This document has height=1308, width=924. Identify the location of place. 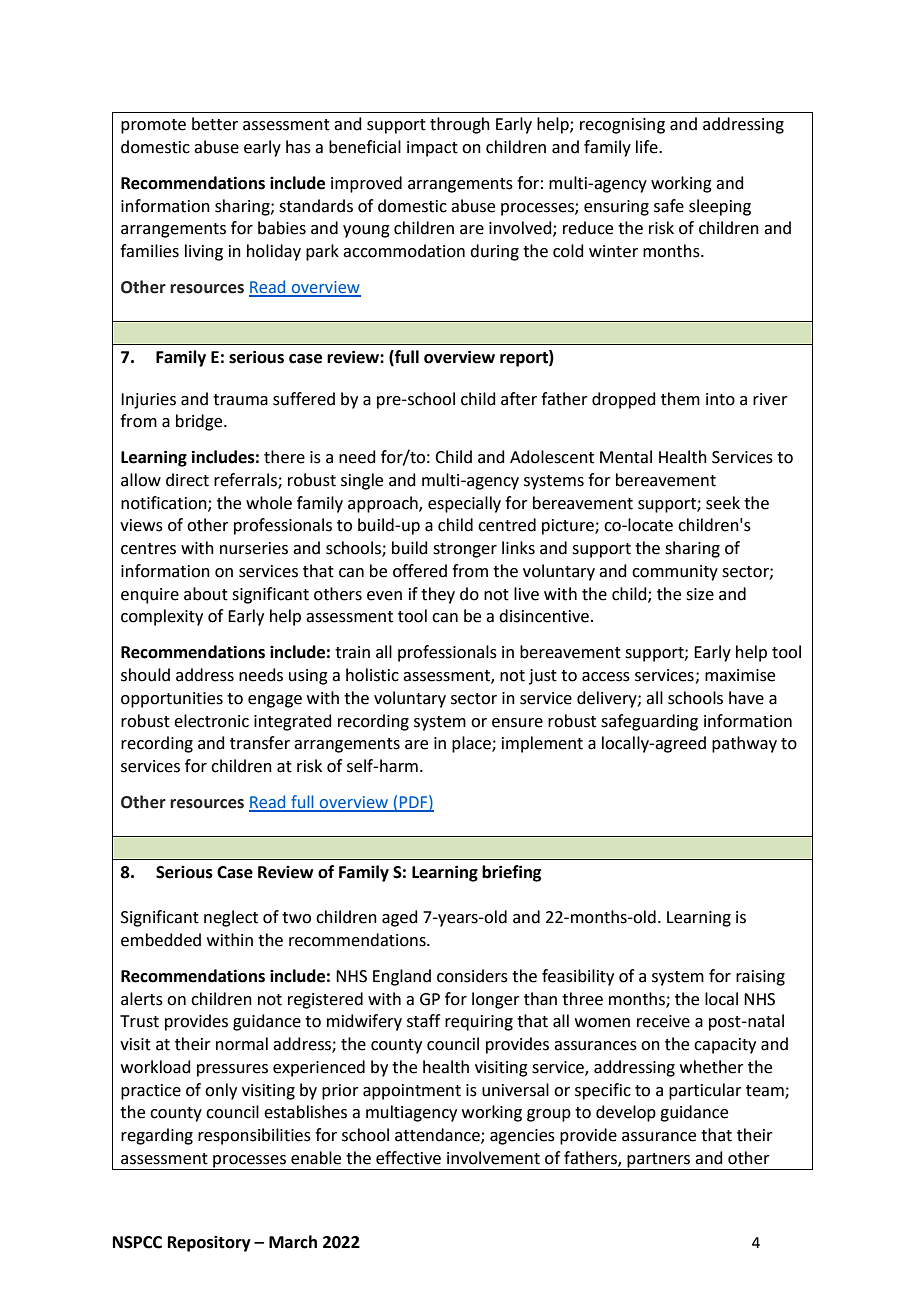
(472, 744).
